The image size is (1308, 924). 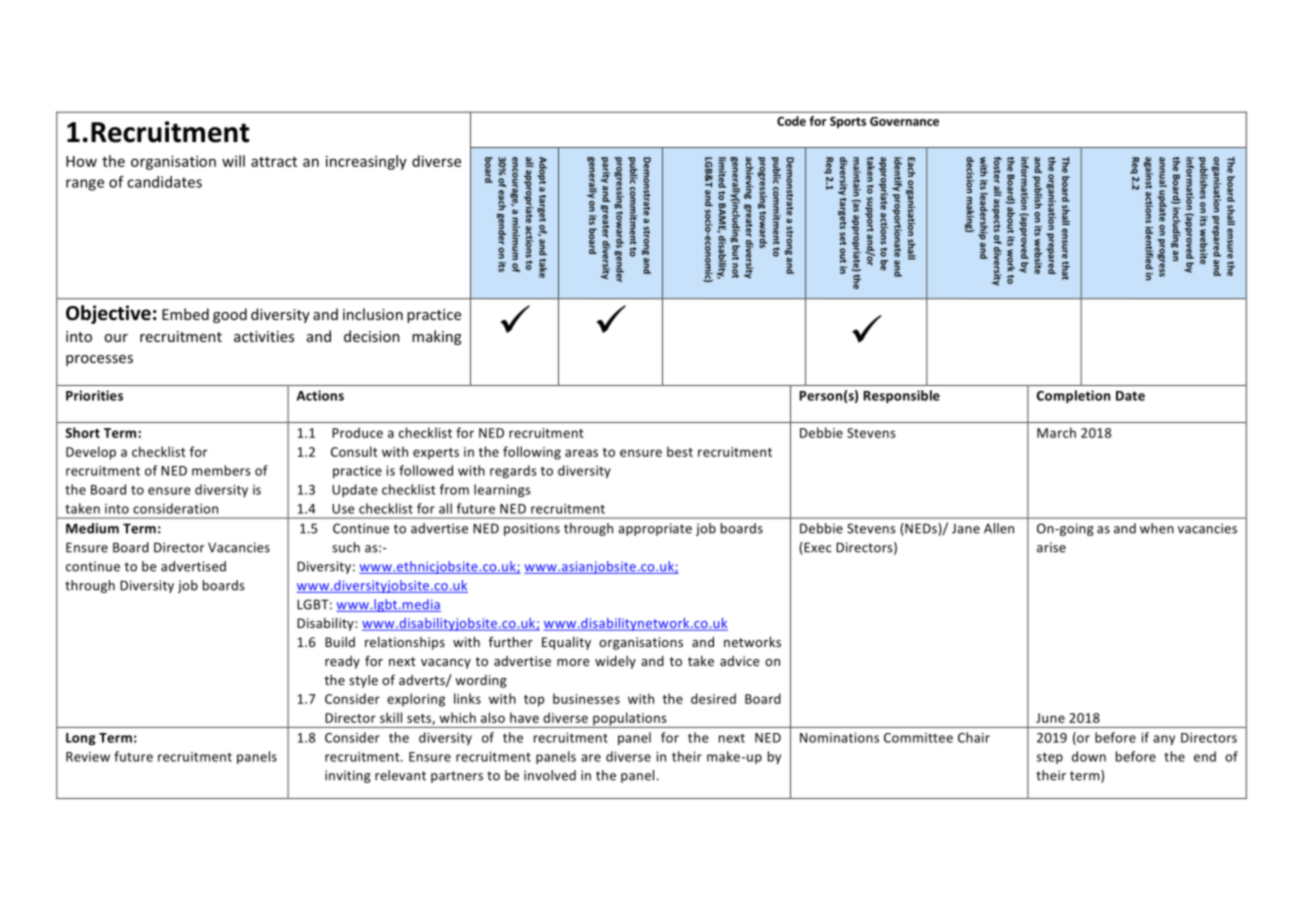 I want to click on Review, so click(x=88, y=757).
